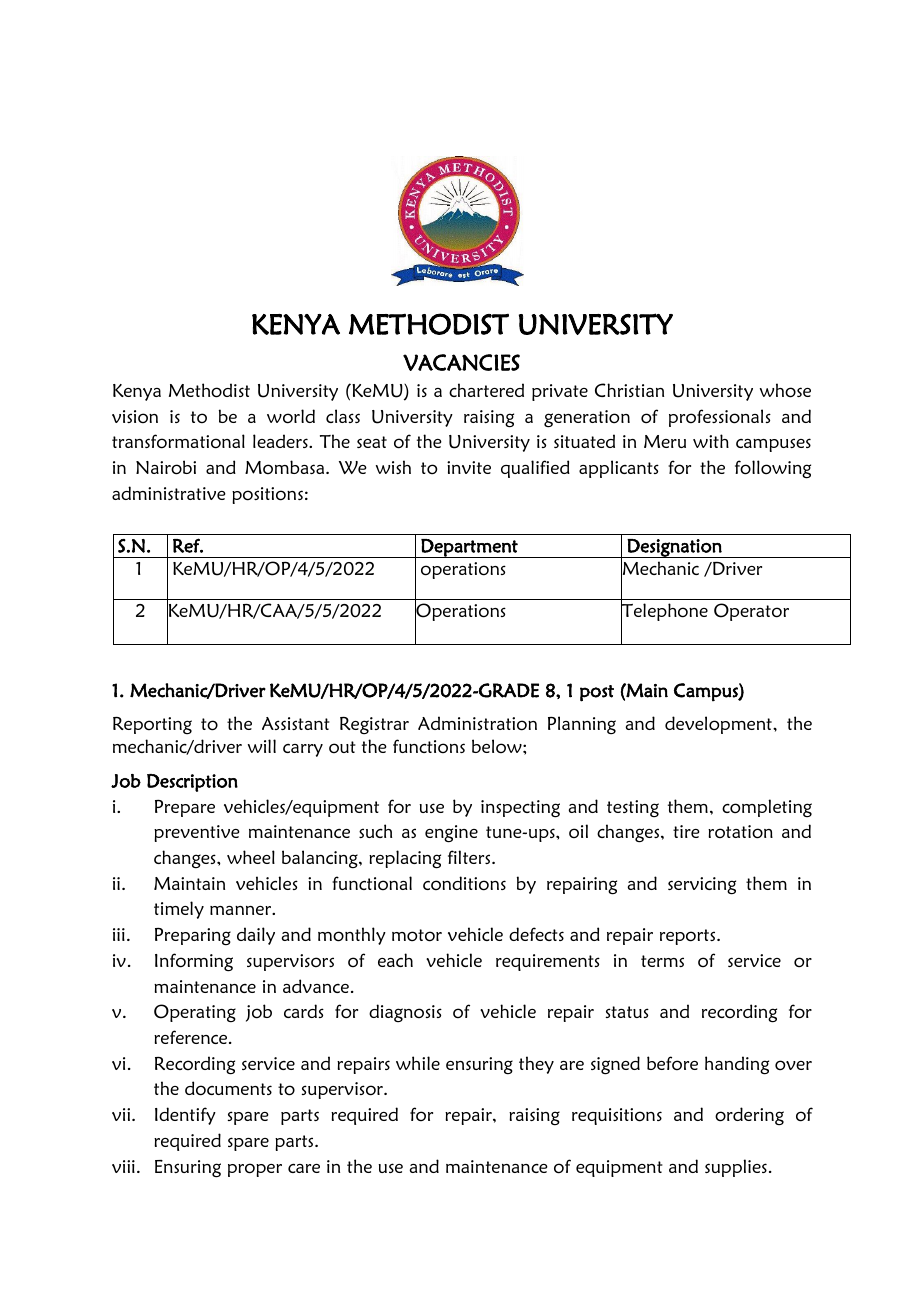 This screenshot has width=924, height=1308. Describe the element at coordinates (719, 725) in the screenshot. I see `development` at that location.
